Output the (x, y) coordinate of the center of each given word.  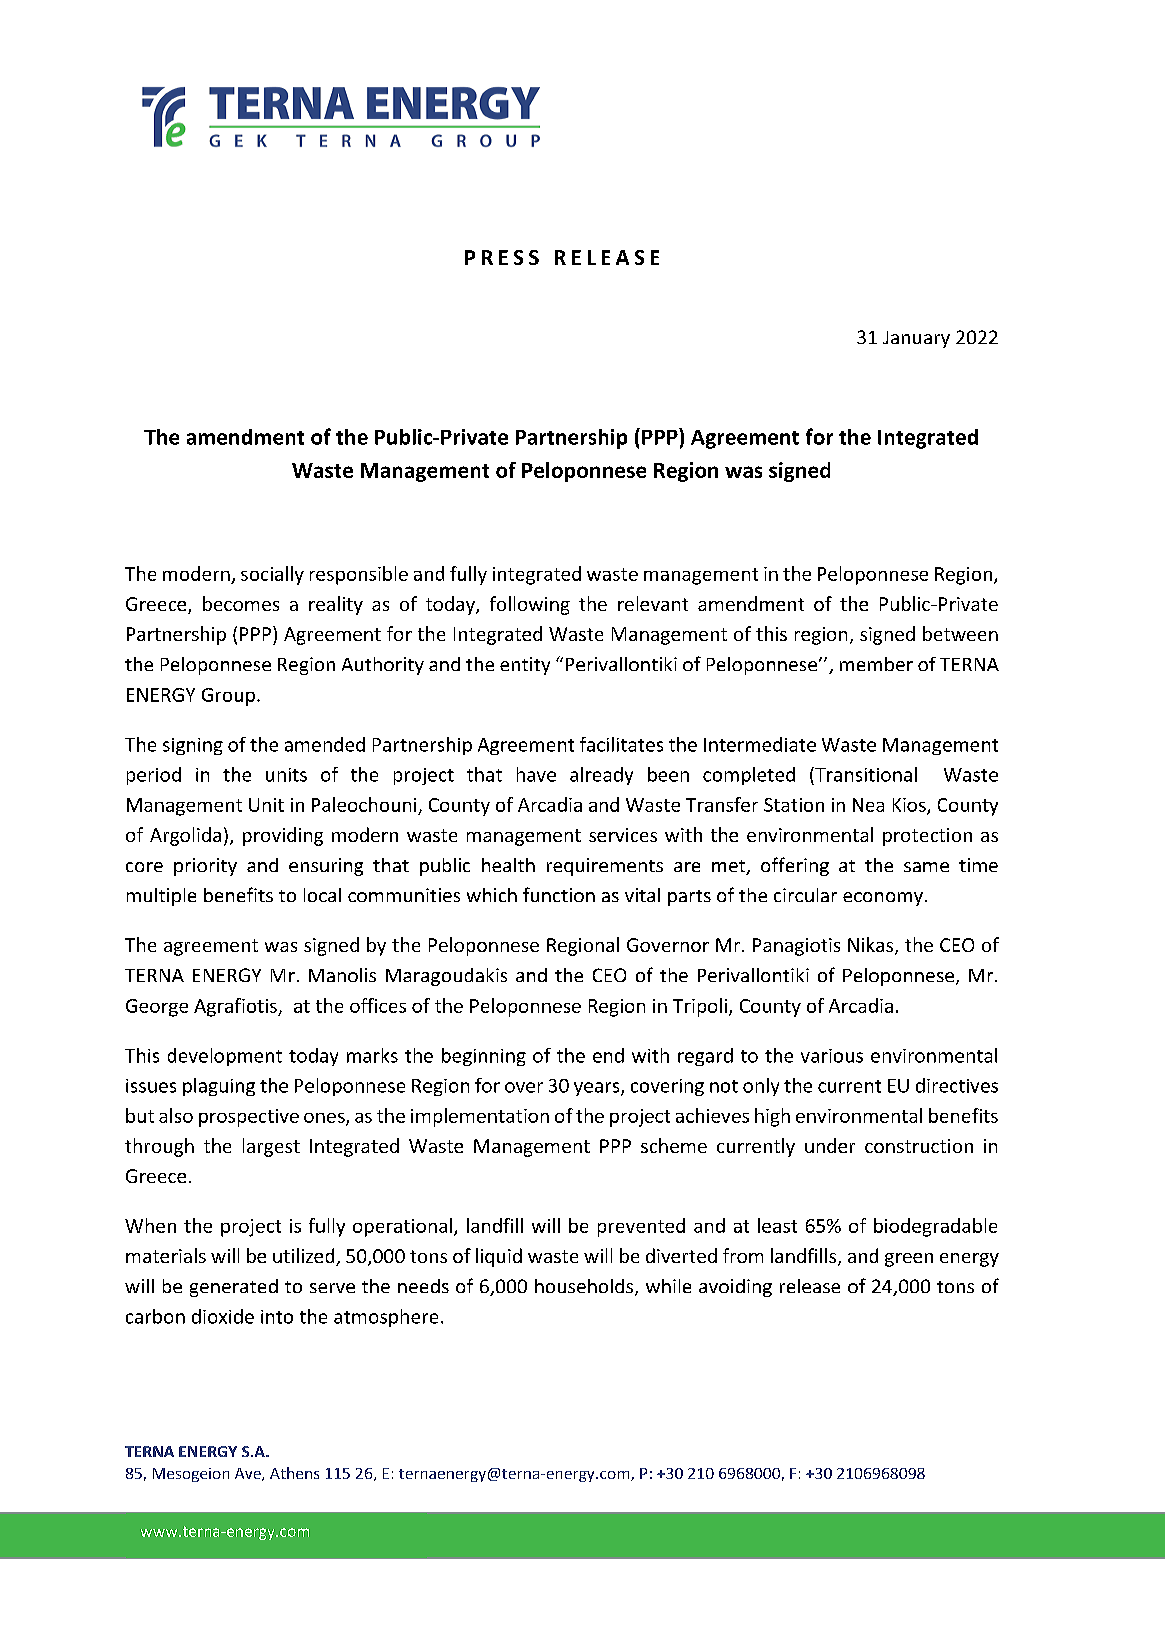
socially (272, 575)
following (530, 605)
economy (883, 899)
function (559, 894)
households (585, 1287)
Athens (294, 1473)
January (916, 339)
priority (205, 867)
